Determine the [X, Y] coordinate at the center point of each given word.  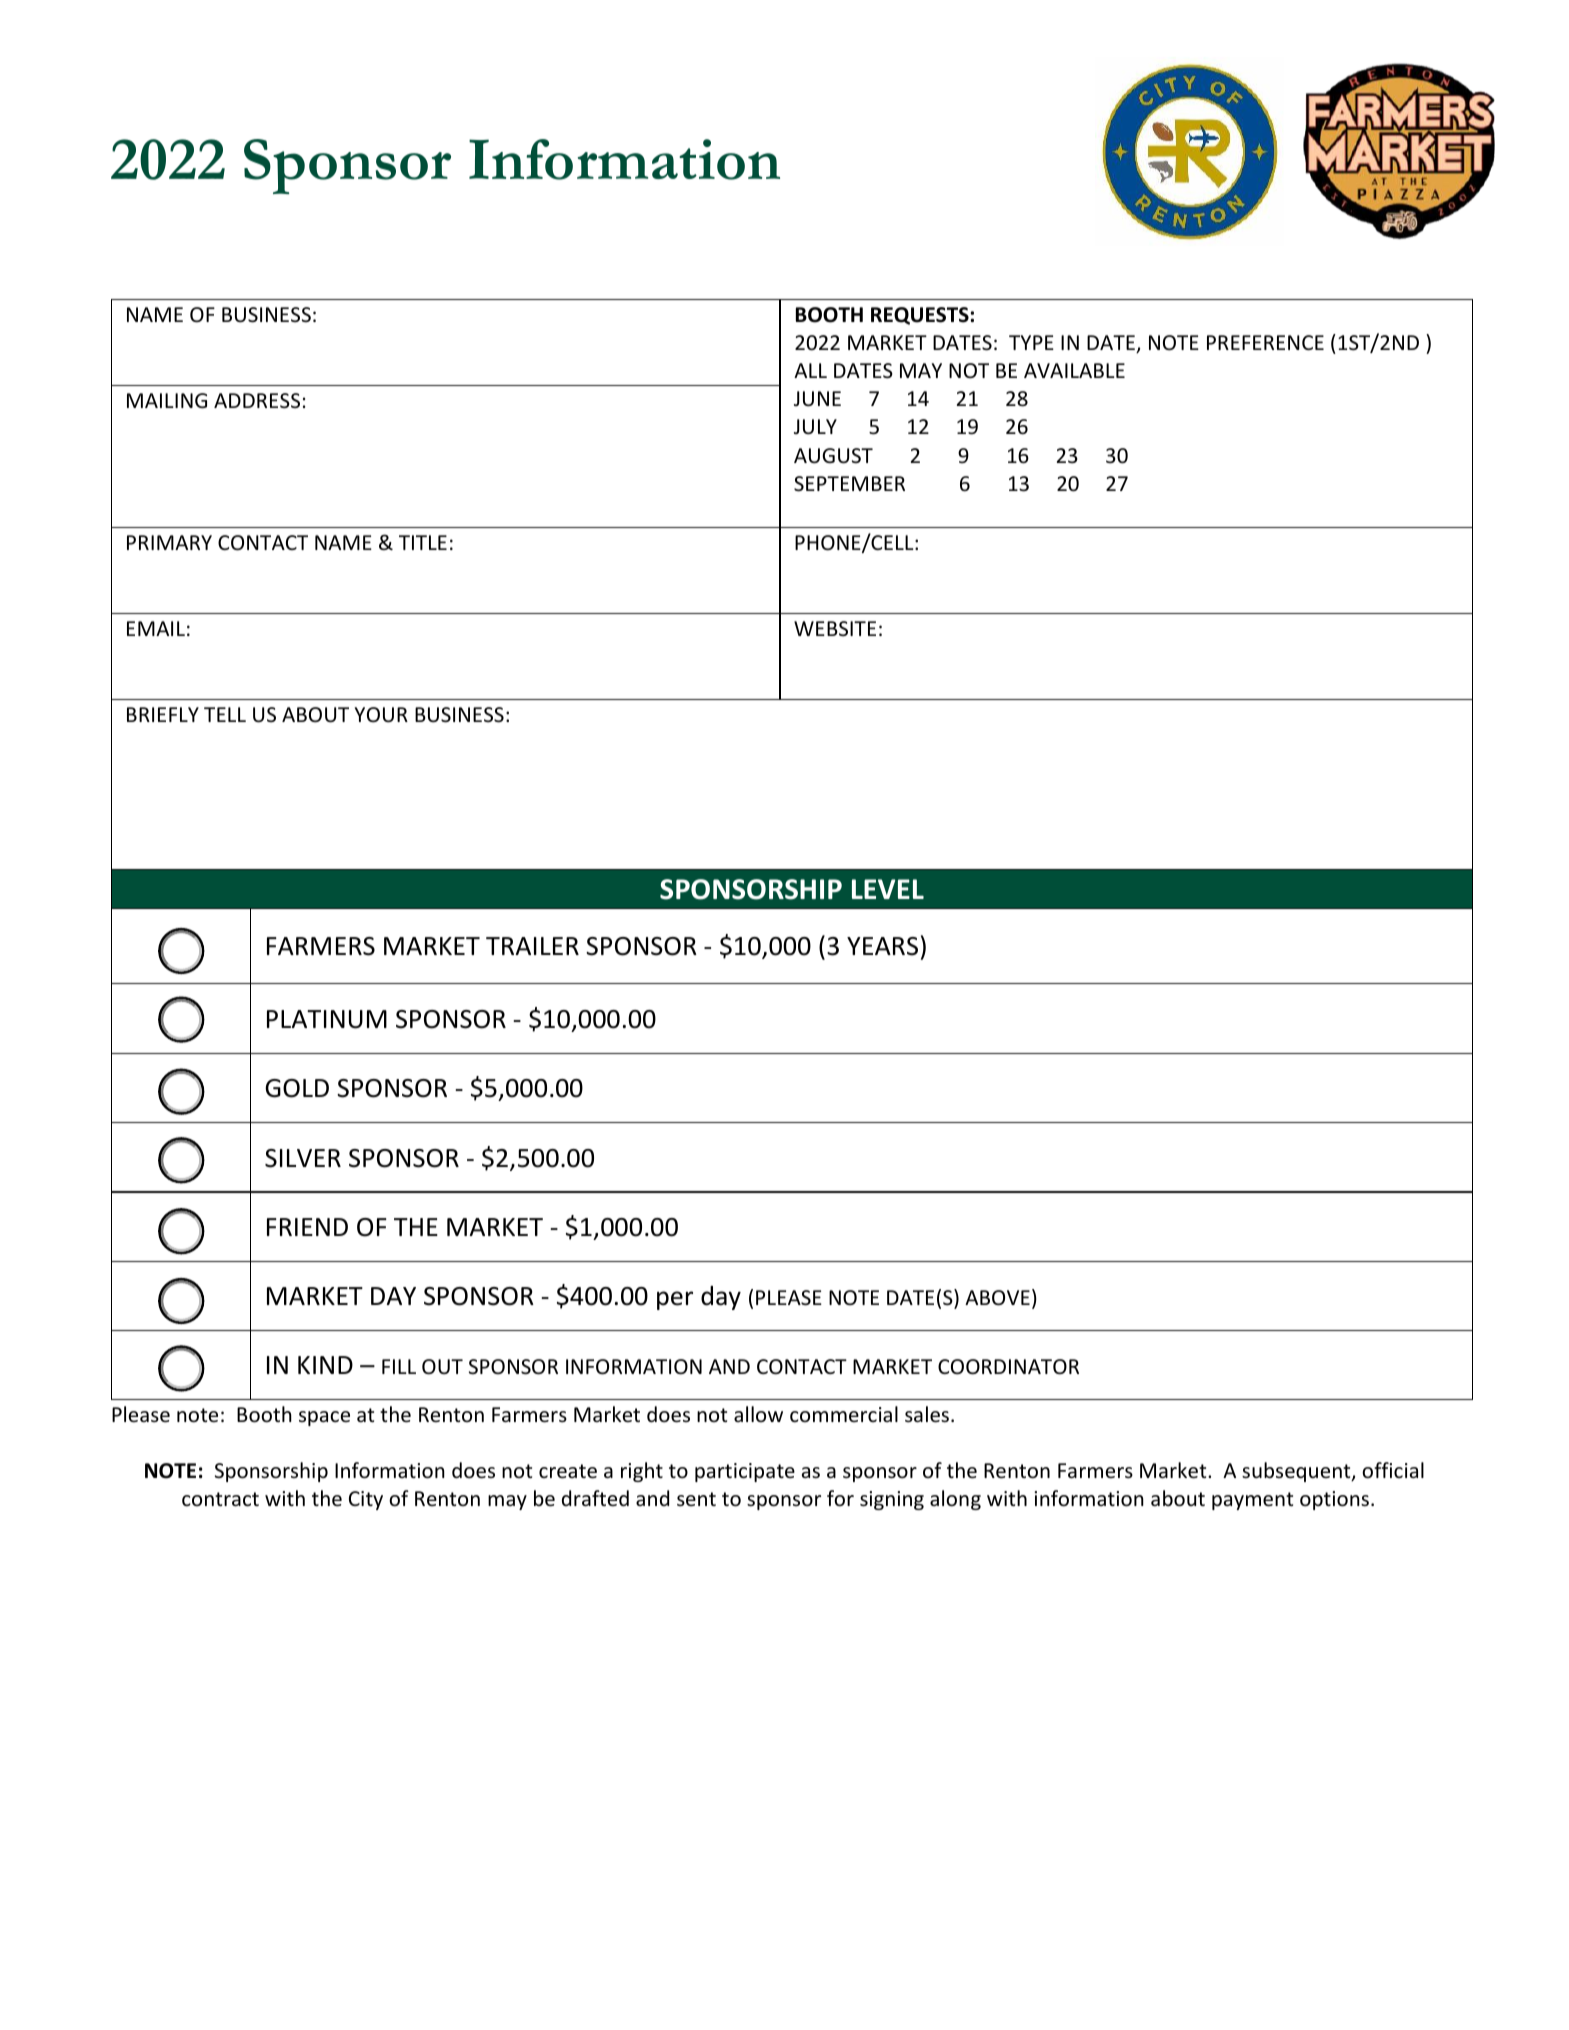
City [366, 1500]
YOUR [381, 715]
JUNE [817, 399]
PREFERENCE [1265, 342]
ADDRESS [257, 401]
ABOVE [997, 1298]
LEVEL [888, 889]
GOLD [297, 1088]
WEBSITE [835, 628]
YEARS [882, 946]
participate [745, 1472]
